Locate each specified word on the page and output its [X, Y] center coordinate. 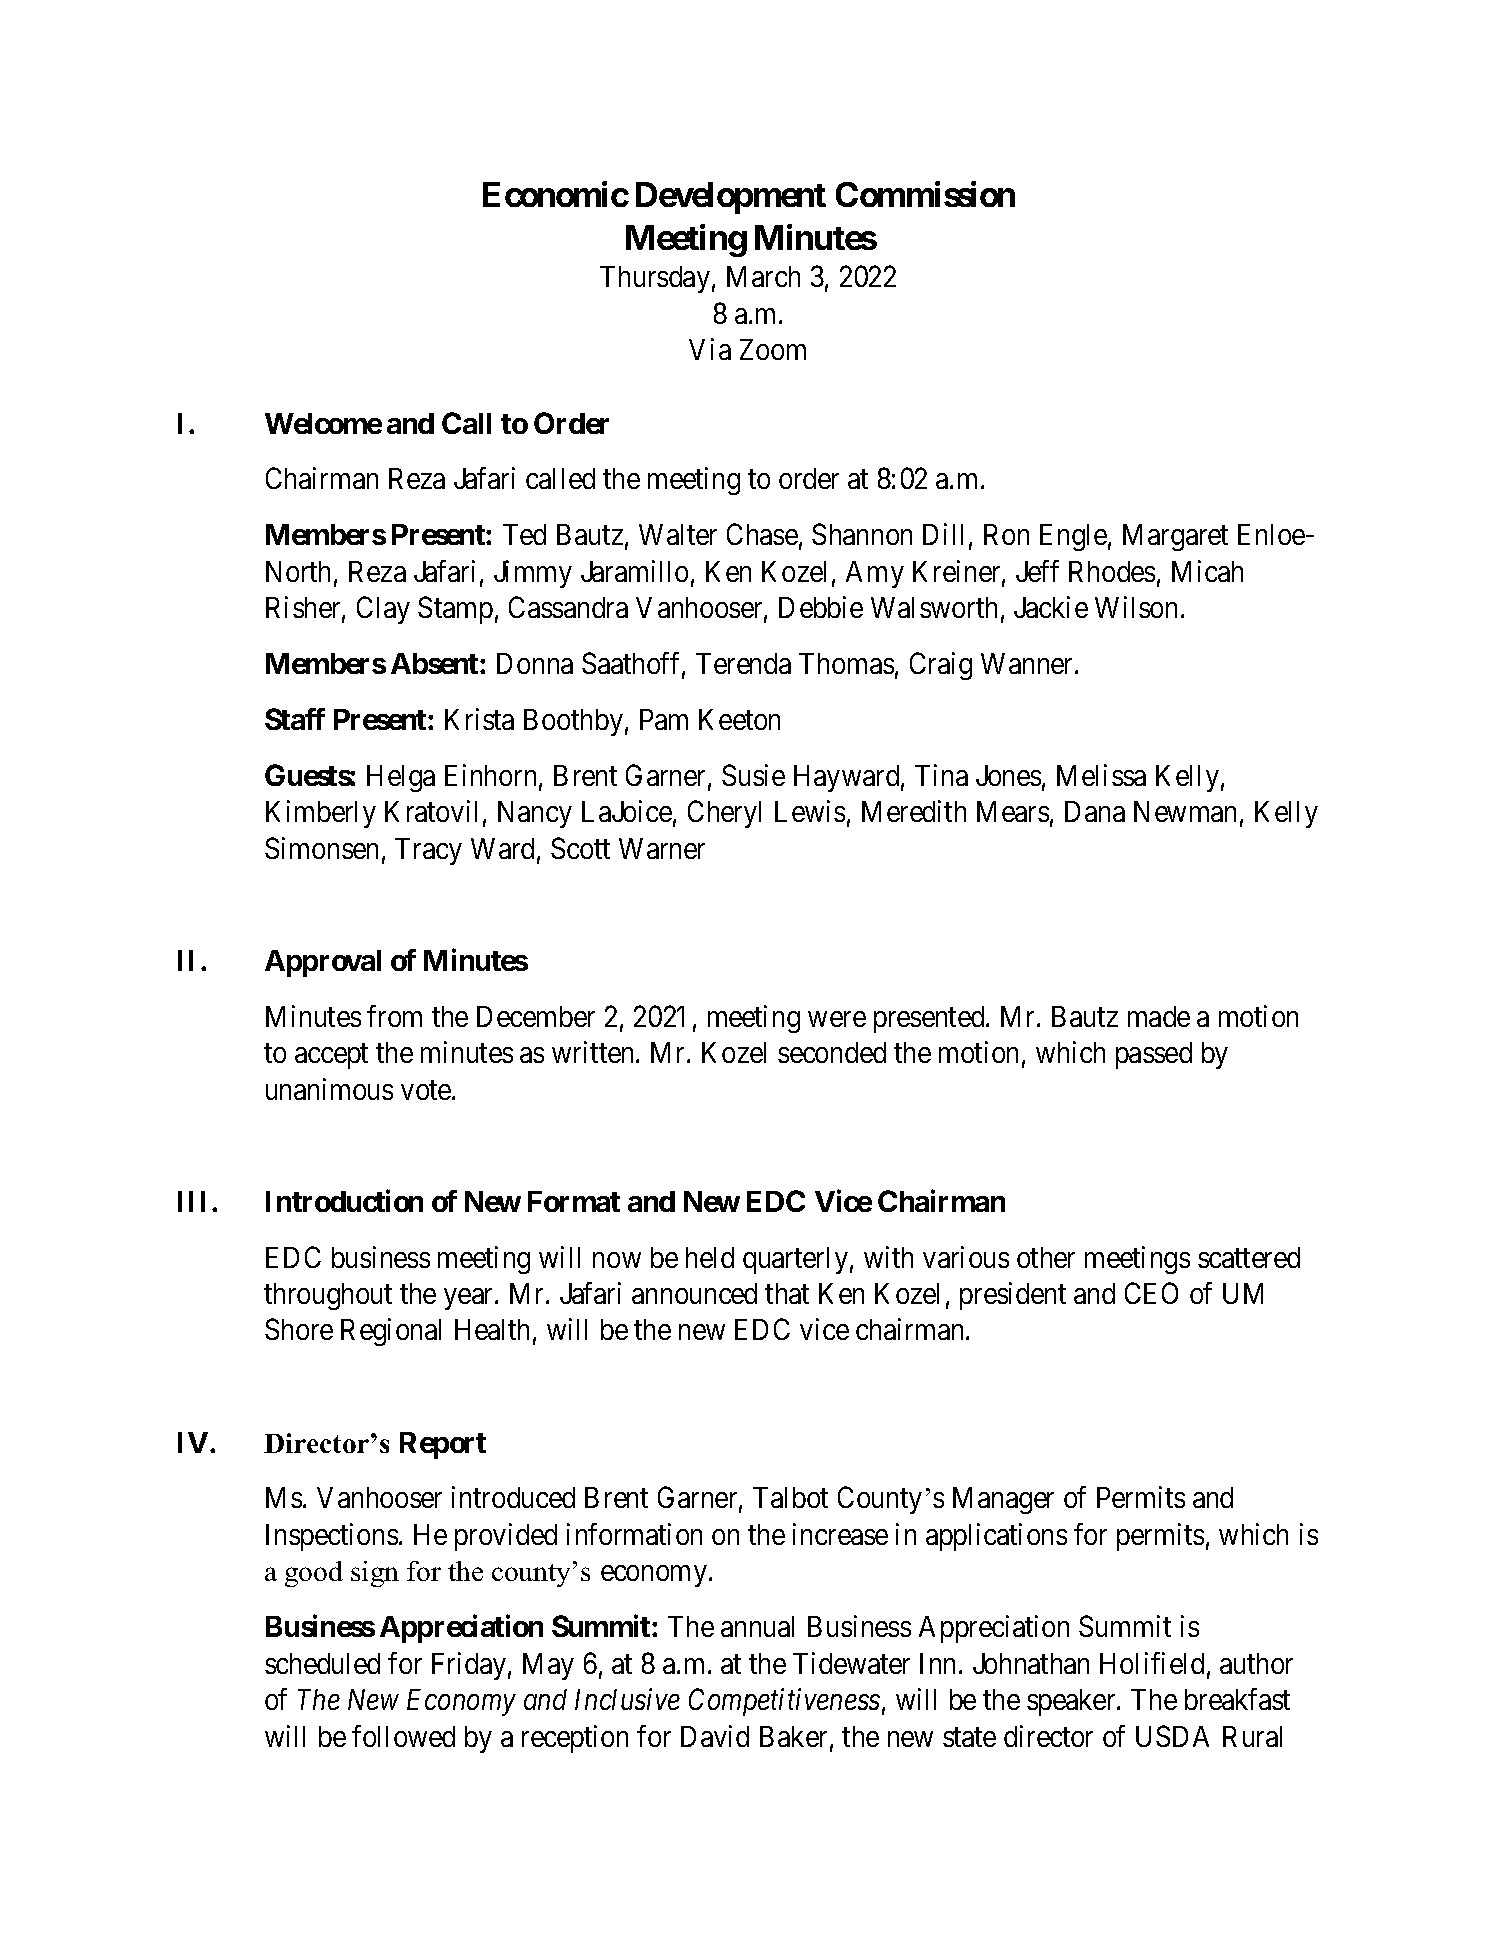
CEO [1151, 1293]
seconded [832, 1052]
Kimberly [321, 814]
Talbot [790, 1497]
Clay [383, 610]
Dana [1095, 811]
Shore [299, 1329]
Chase [762, 534]
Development [731, 198]
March [763, 276]
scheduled [322, 1663]
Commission [925, 194]
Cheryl [724, 814]
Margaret [1175, 537]
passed [1154, 1055]
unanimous [329, 1089]
